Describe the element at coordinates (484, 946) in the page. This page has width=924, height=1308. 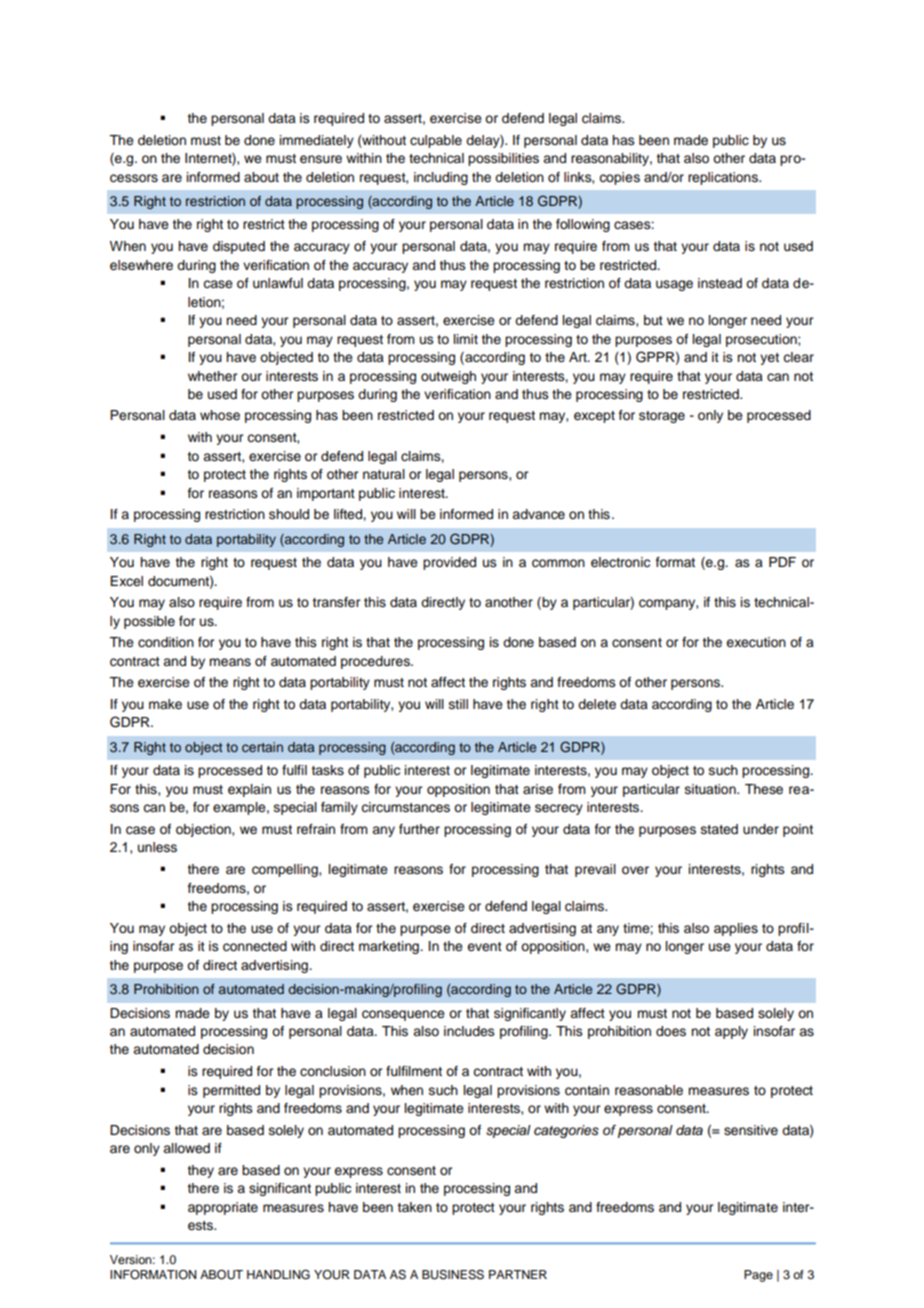
I see `event` at that location.
